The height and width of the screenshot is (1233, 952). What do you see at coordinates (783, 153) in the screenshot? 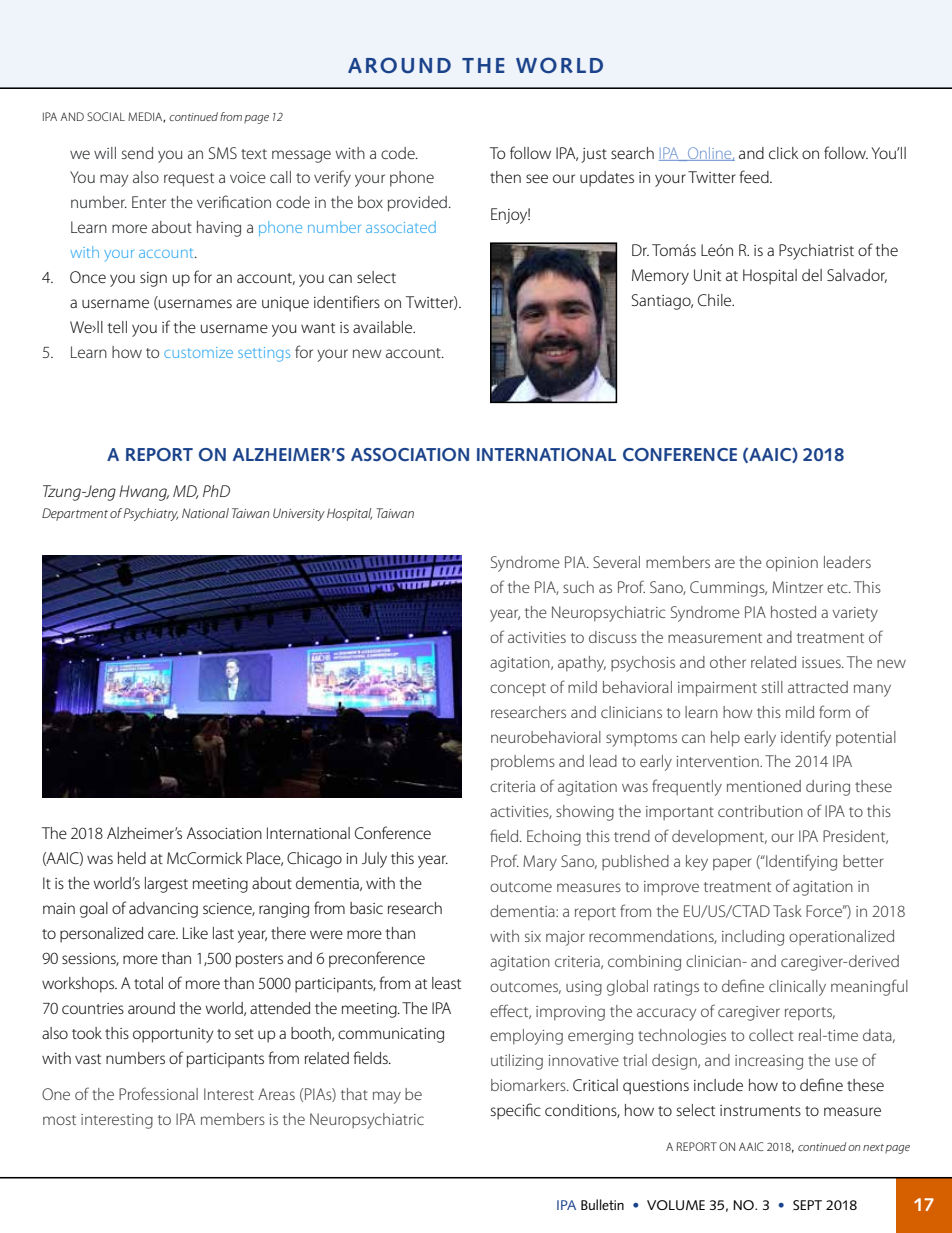
I see `click` at bounding box center [783, 153].
